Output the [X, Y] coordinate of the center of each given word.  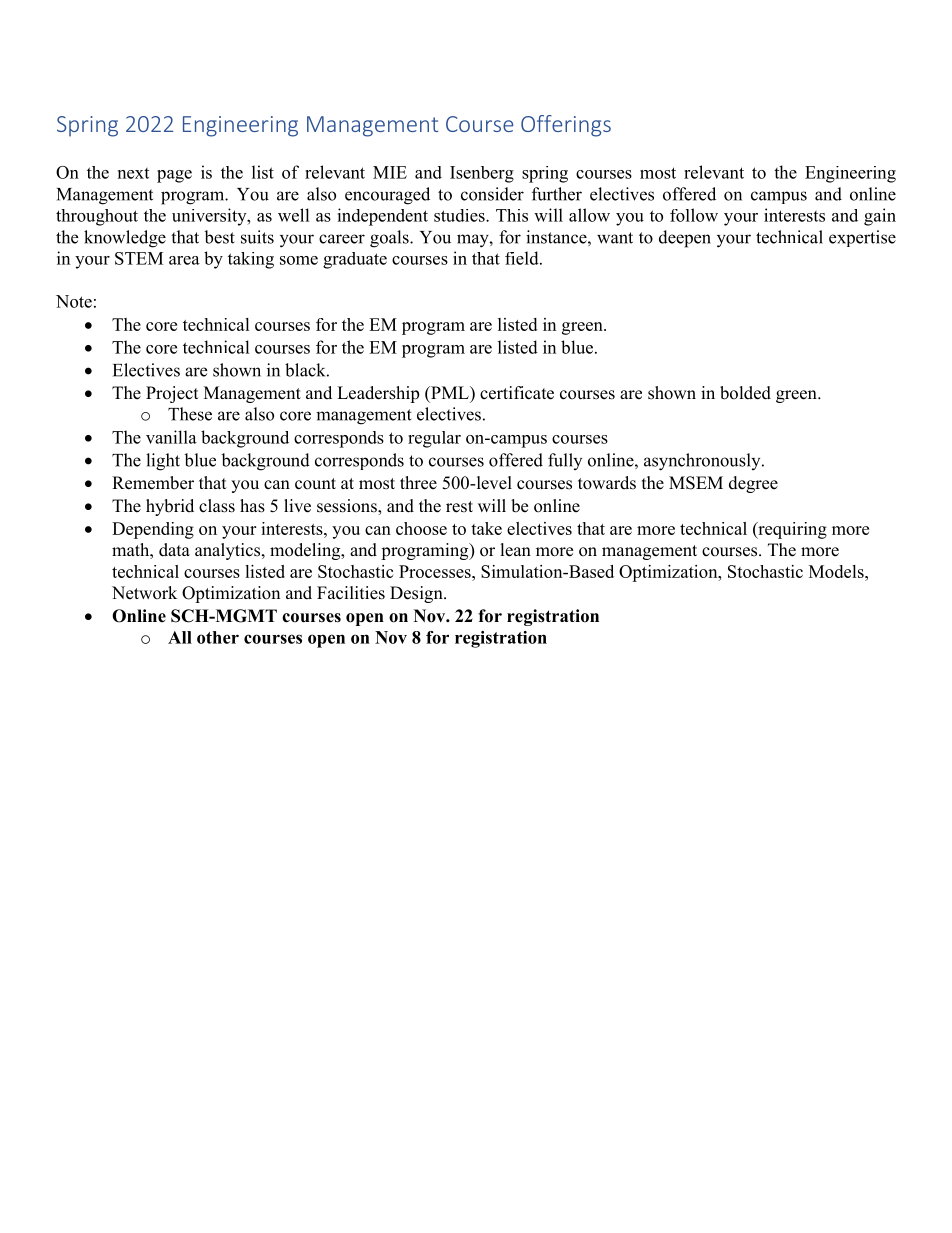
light [163, 462]
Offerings [566, 126]
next [133, 173]
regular [434, 439]
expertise [862, 238]
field [523, 258]
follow [694, 215]
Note [74, 301]
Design [417, 594]
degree [753, 484]
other [218, 637]
